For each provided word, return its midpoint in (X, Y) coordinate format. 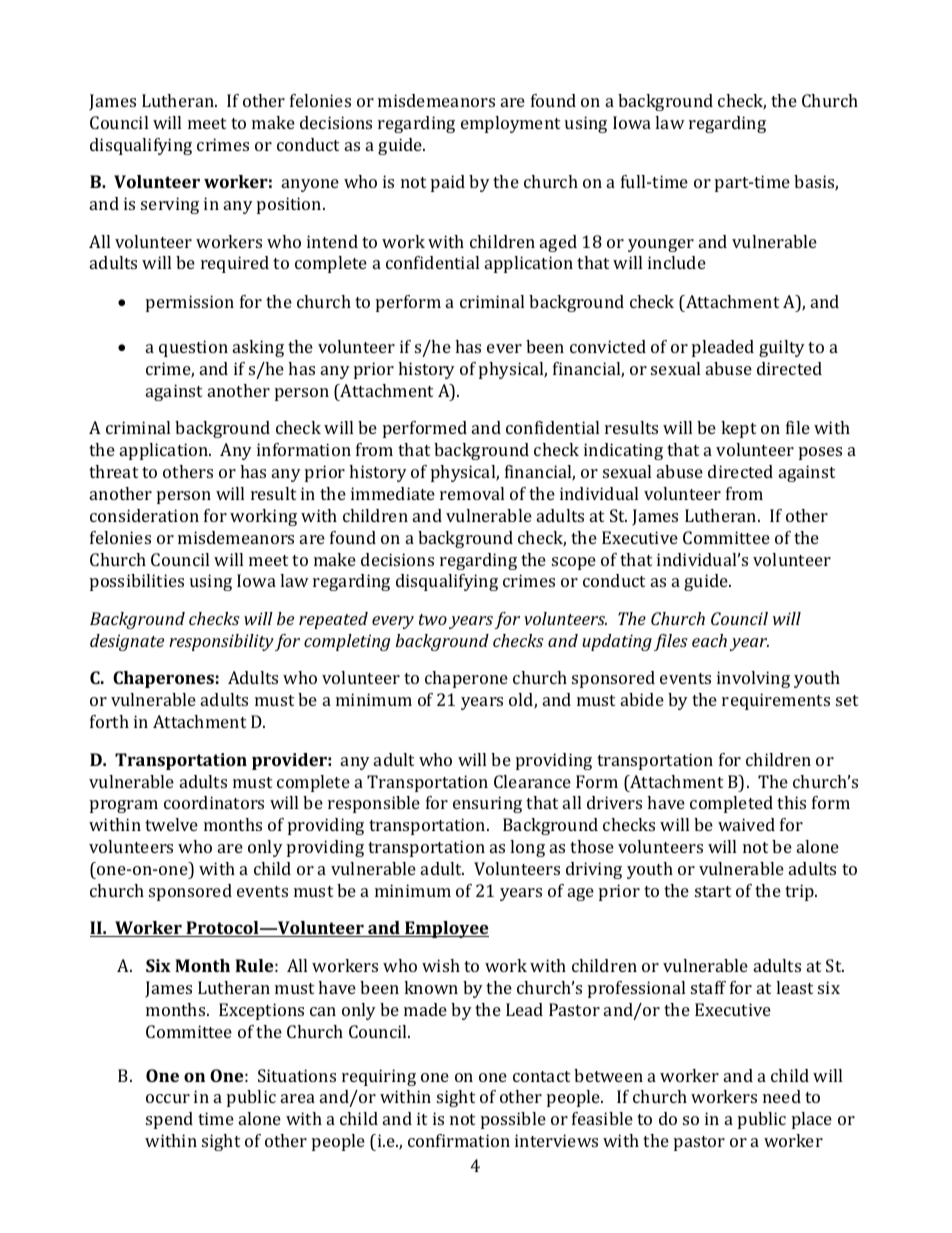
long (527, 848)
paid (448, 183)
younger (661, 245)
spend (169, 1120)
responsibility (221, 642)
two (433, 619)
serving (170, 205)
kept (738, 429)
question (193, 348)
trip (800, 892)
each (709, 640)
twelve (171, 824)
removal (472, 493)
